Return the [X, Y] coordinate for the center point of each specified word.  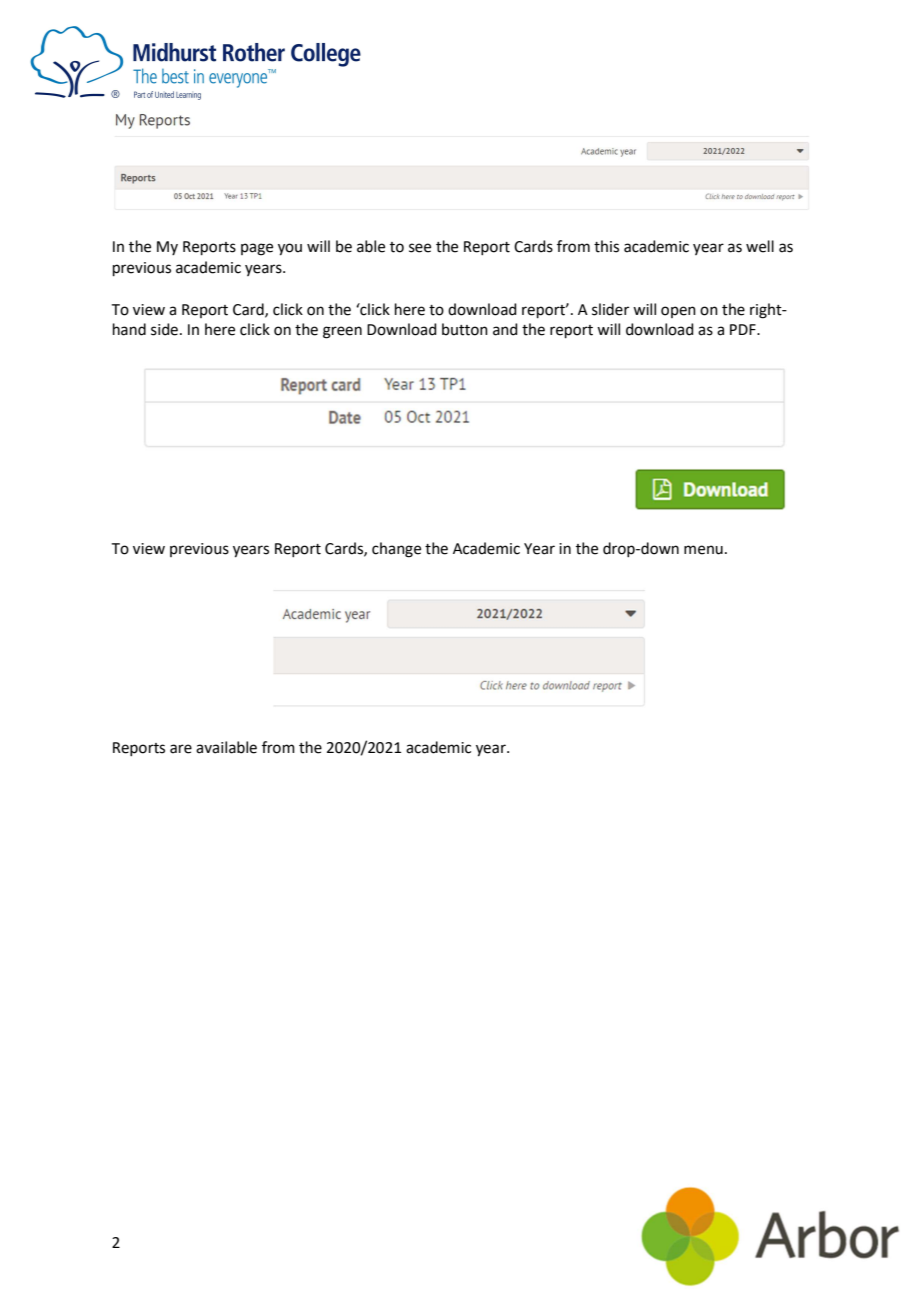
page [257, 249]
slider [610, 309]
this [606, 246]
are [181, 749]
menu [703, 550]
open [678, 312]
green [342, 332]
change [396, 550]
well [760, 246]
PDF [744, 329]
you [290, 249]
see [420, 248]
